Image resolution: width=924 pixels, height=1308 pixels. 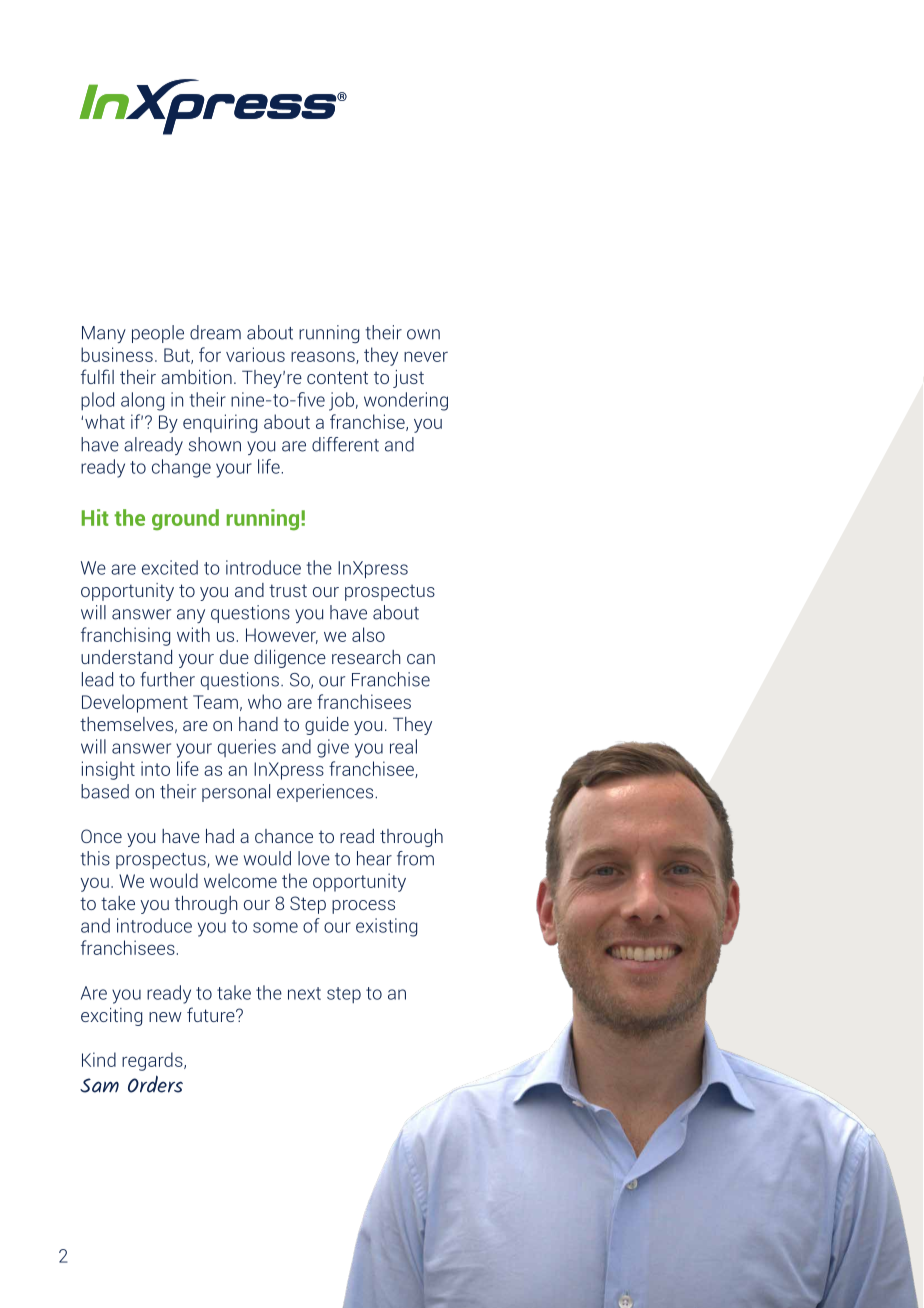 I want to click on real, so click(x=403, y=746).
